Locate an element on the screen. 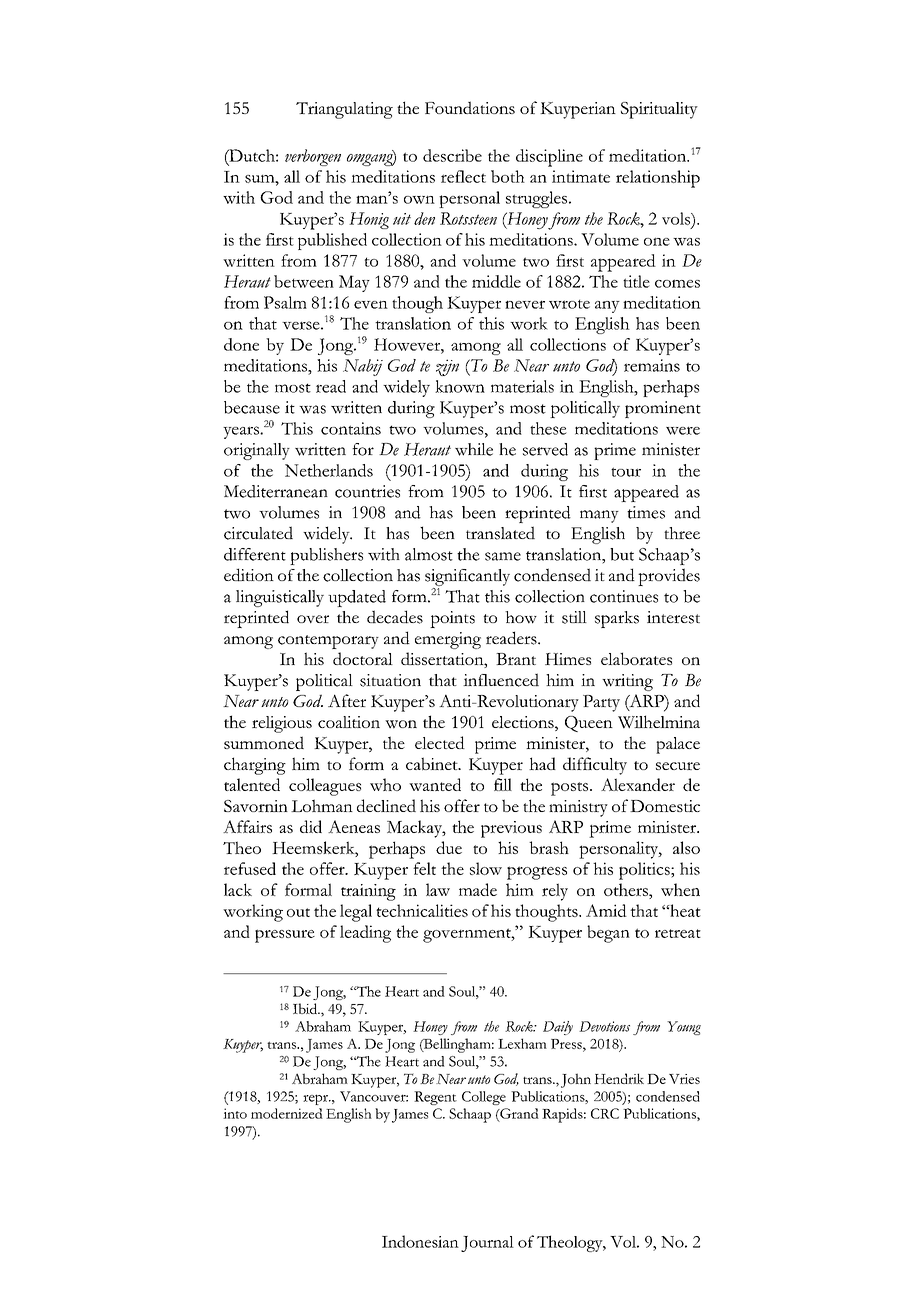  writing is located at coordinates (627, 682).
